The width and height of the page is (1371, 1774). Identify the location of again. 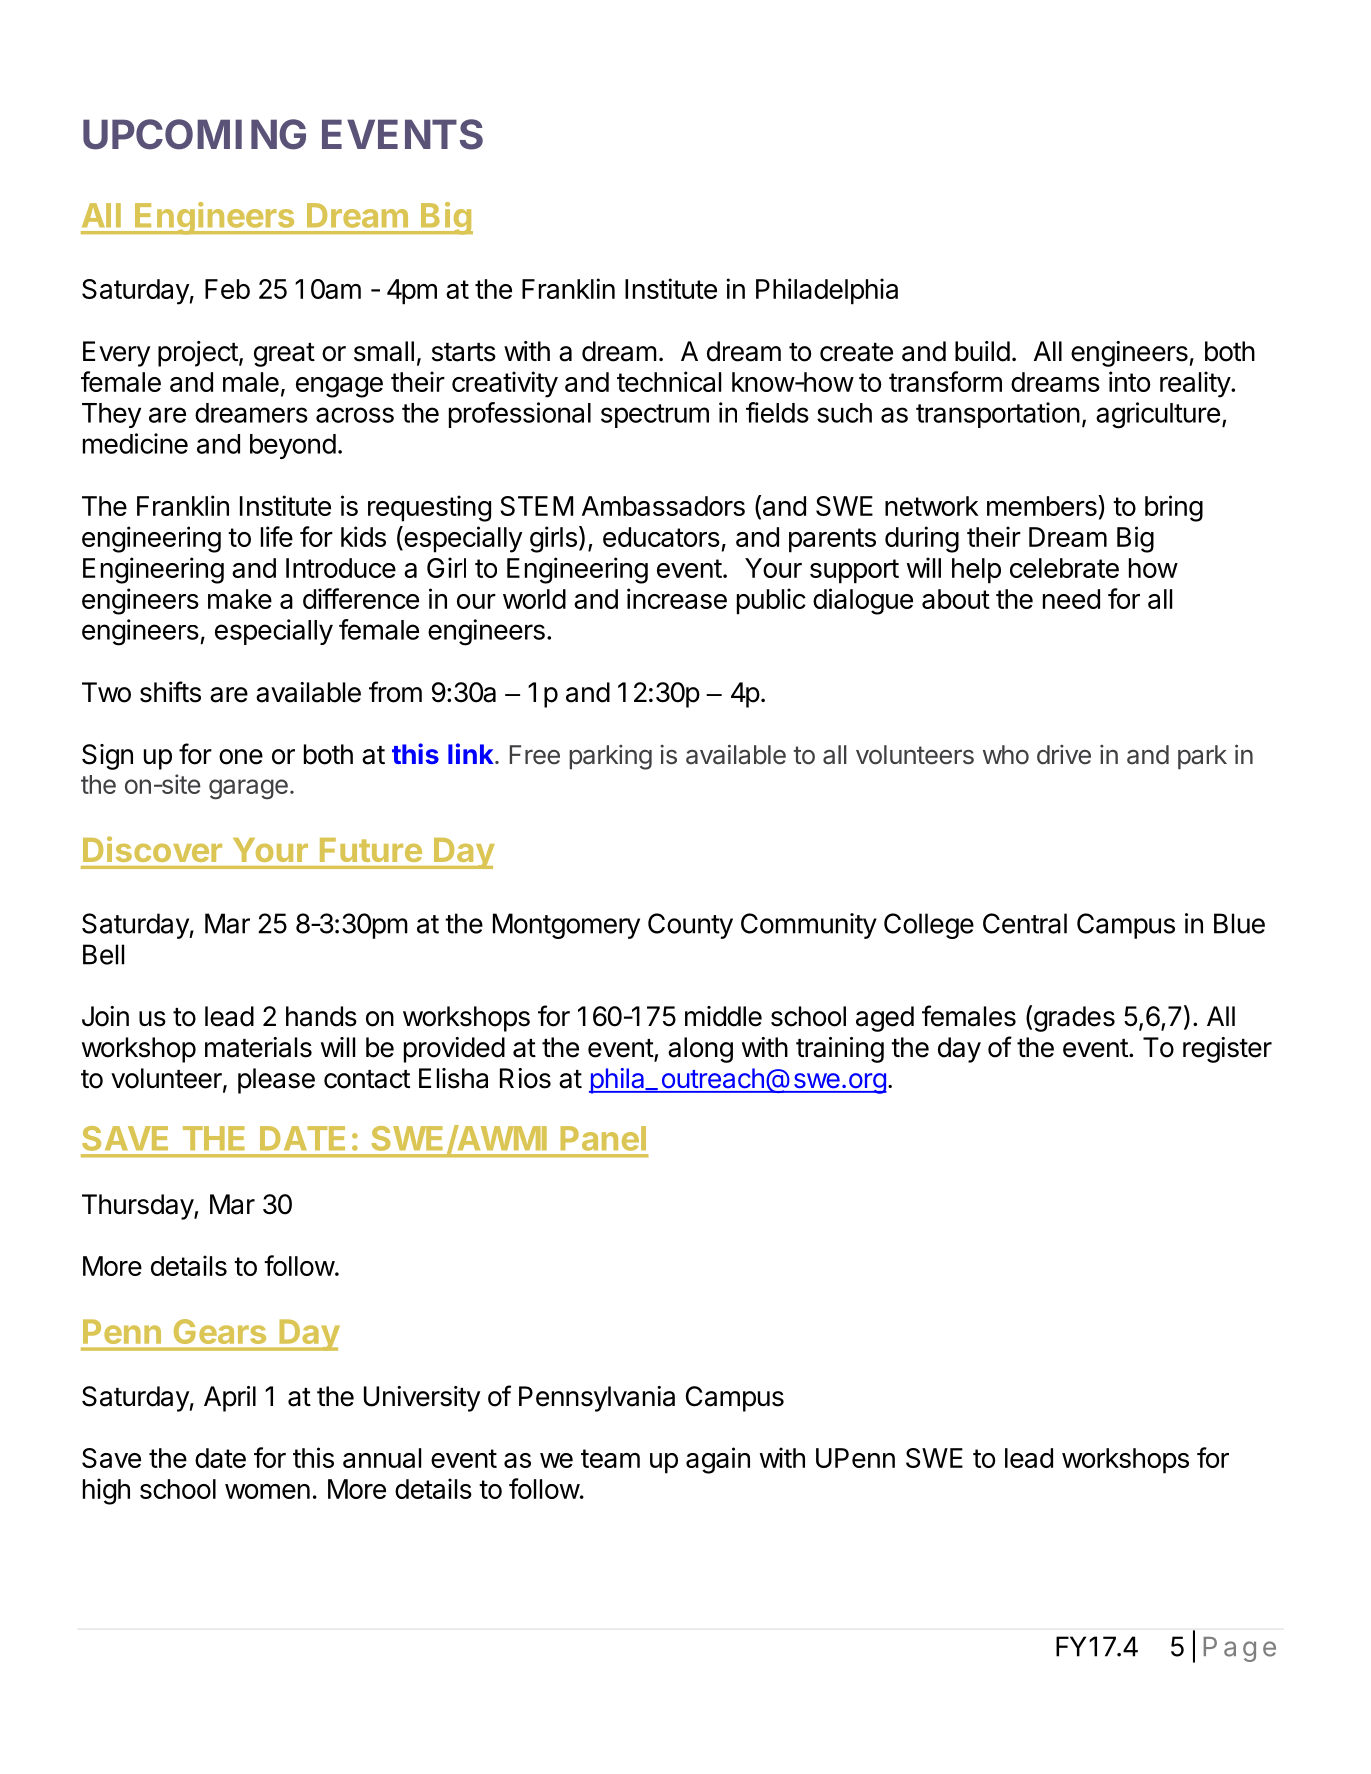
(718, 1460).
